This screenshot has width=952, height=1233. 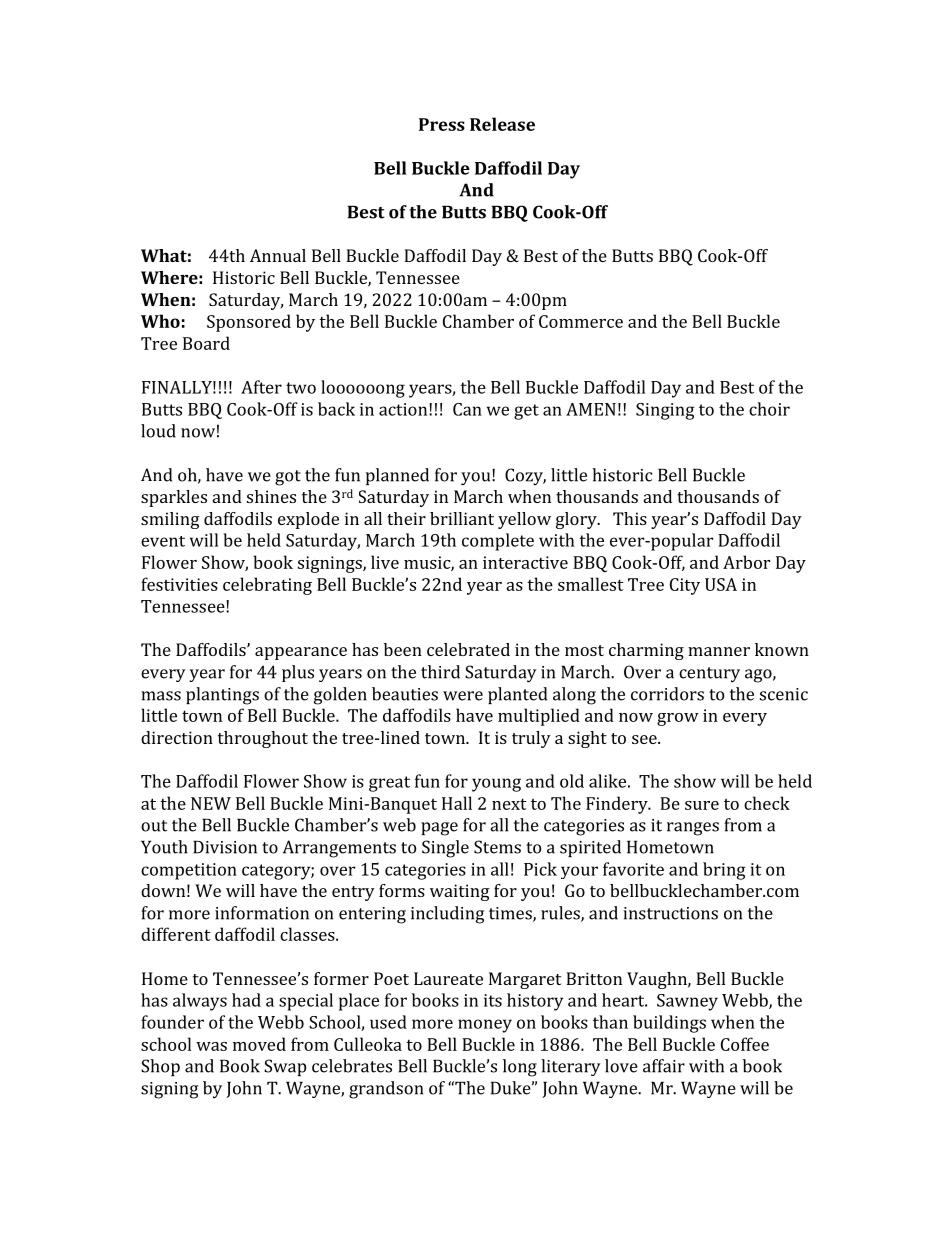 What do you see at coordinates (278, 255) in the screenshot?
I see `Annual` at bounding box center [278, 255].
